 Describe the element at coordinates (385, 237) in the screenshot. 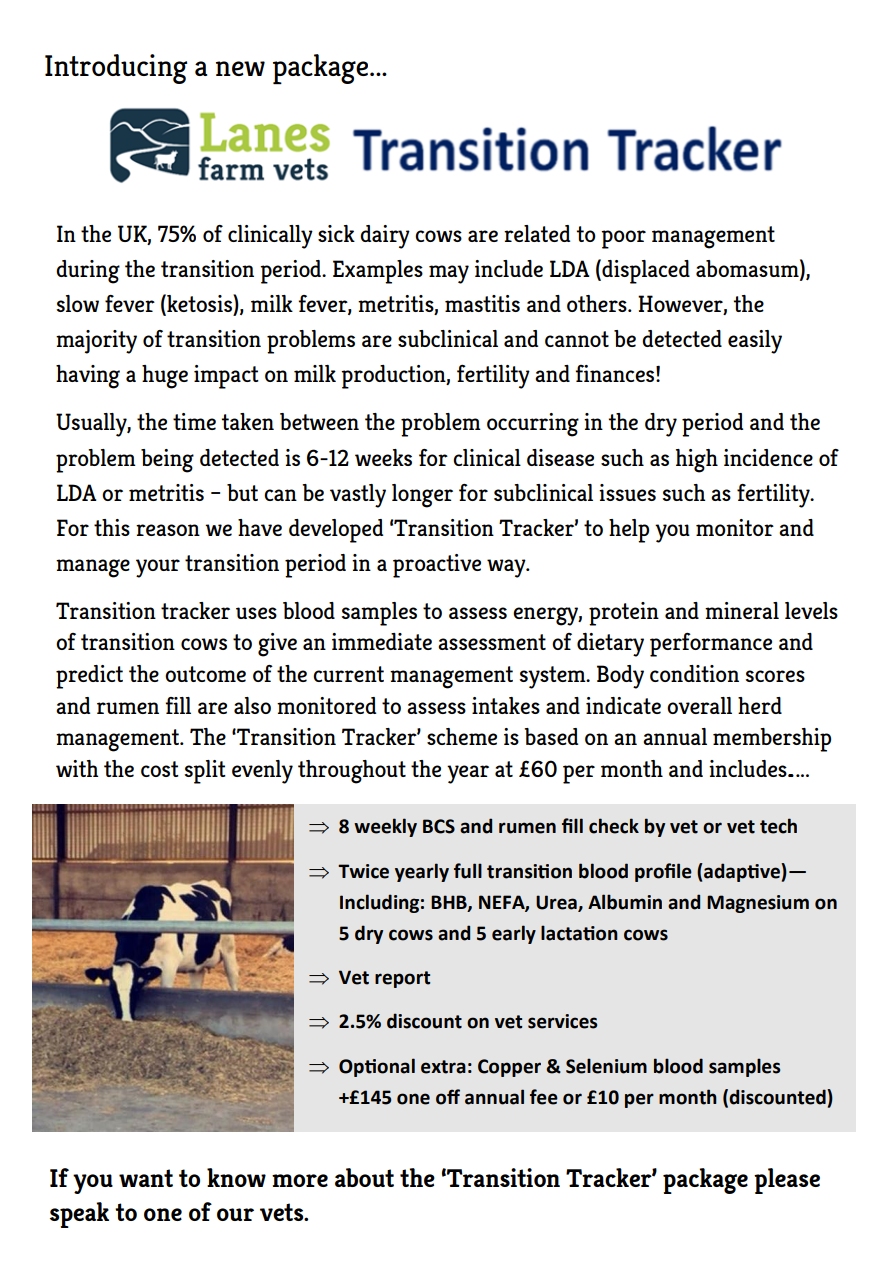

I see `dairy` at that location.
